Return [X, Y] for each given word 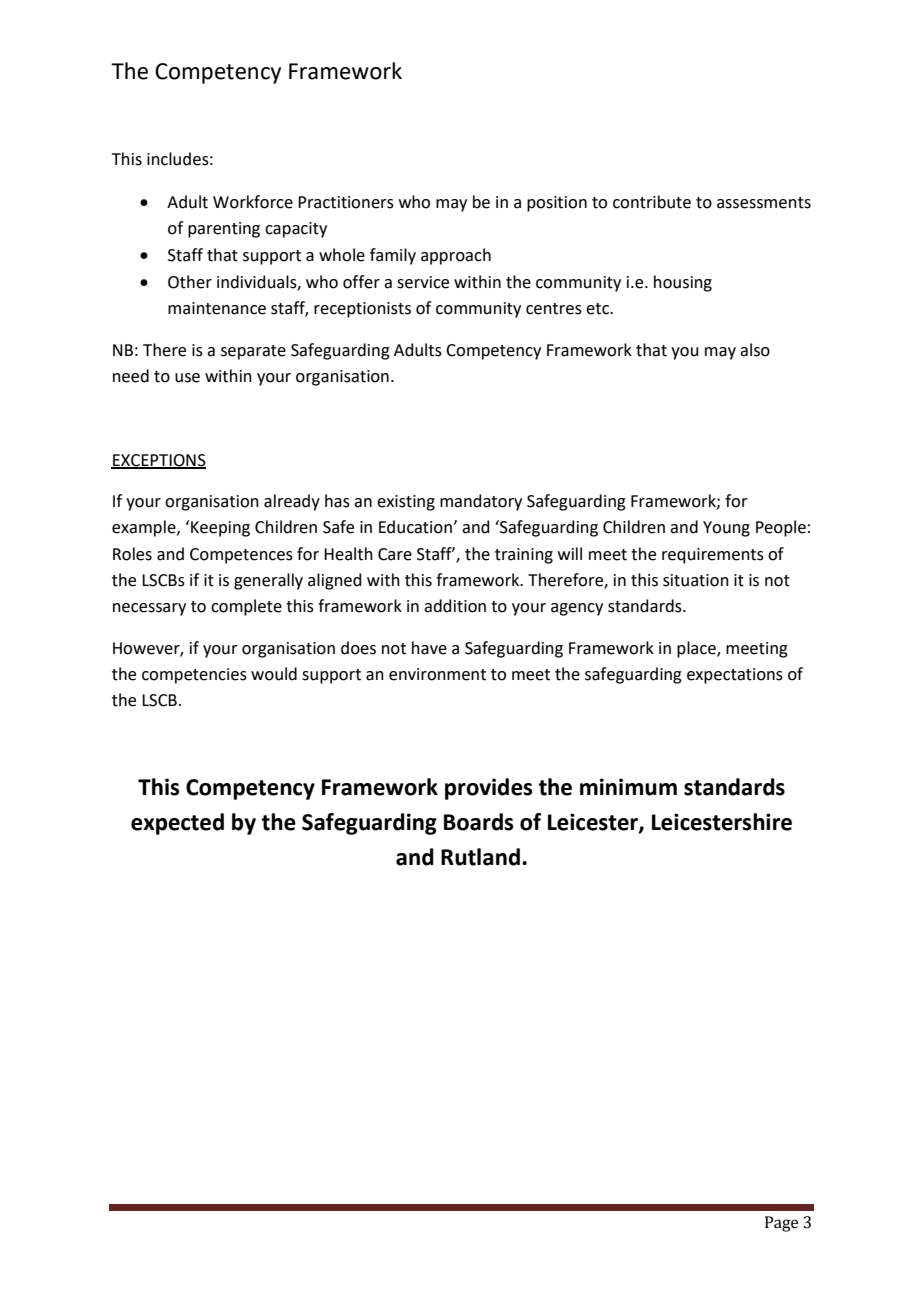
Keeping [220, 529]
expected [177, 824]
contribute [652, 202]
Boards [479, 822]
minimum [628, 787]
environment [437, 674]
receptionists [362, 310]
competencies [194, 676]
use [187, 378]
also [755, 350]
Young [726, 529]
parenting [224, 230]
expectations [735, 676]
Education [416, 527]
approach [456, 256]
